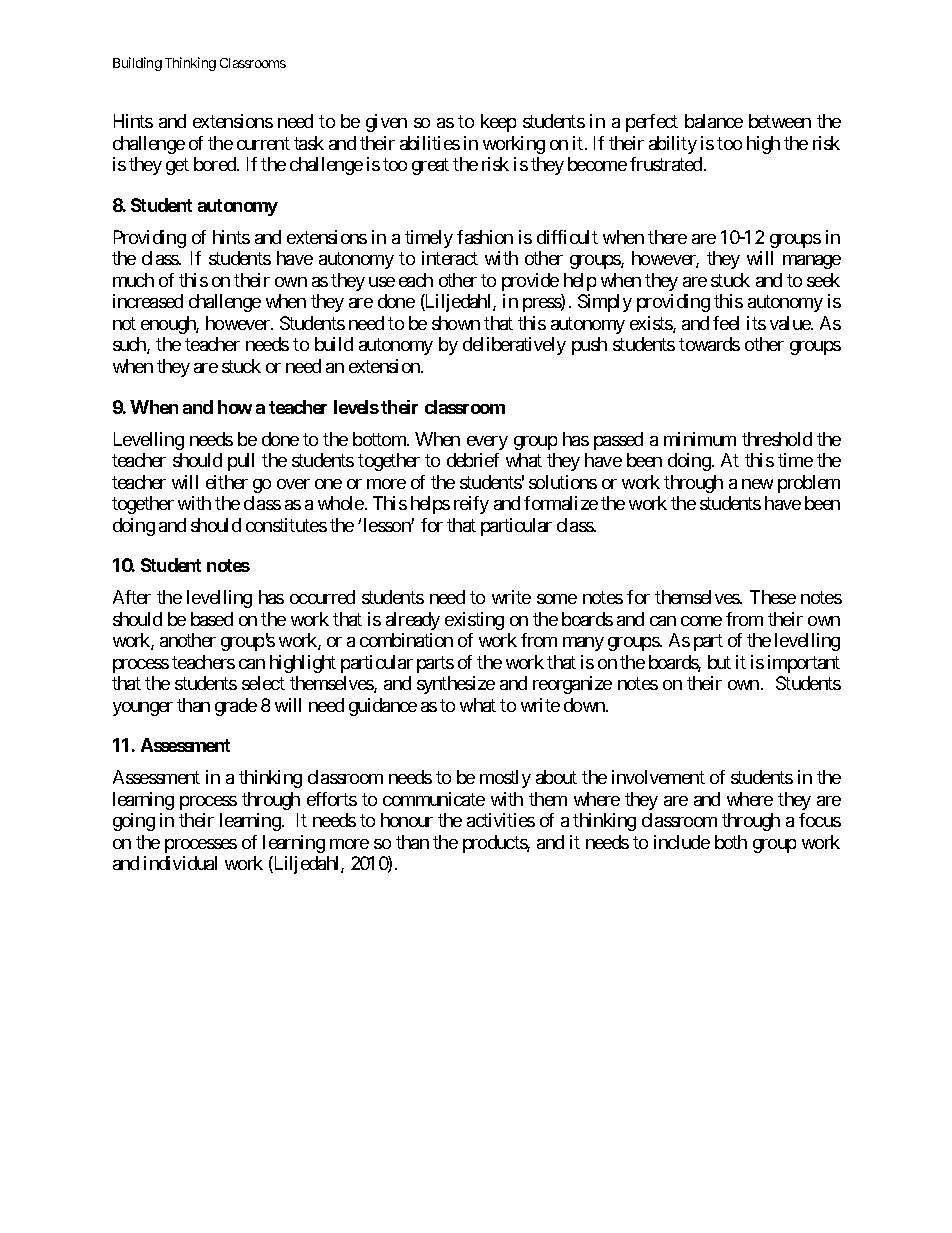 The image size is (952, 1233). I want to click on every, so click(487, 443).
